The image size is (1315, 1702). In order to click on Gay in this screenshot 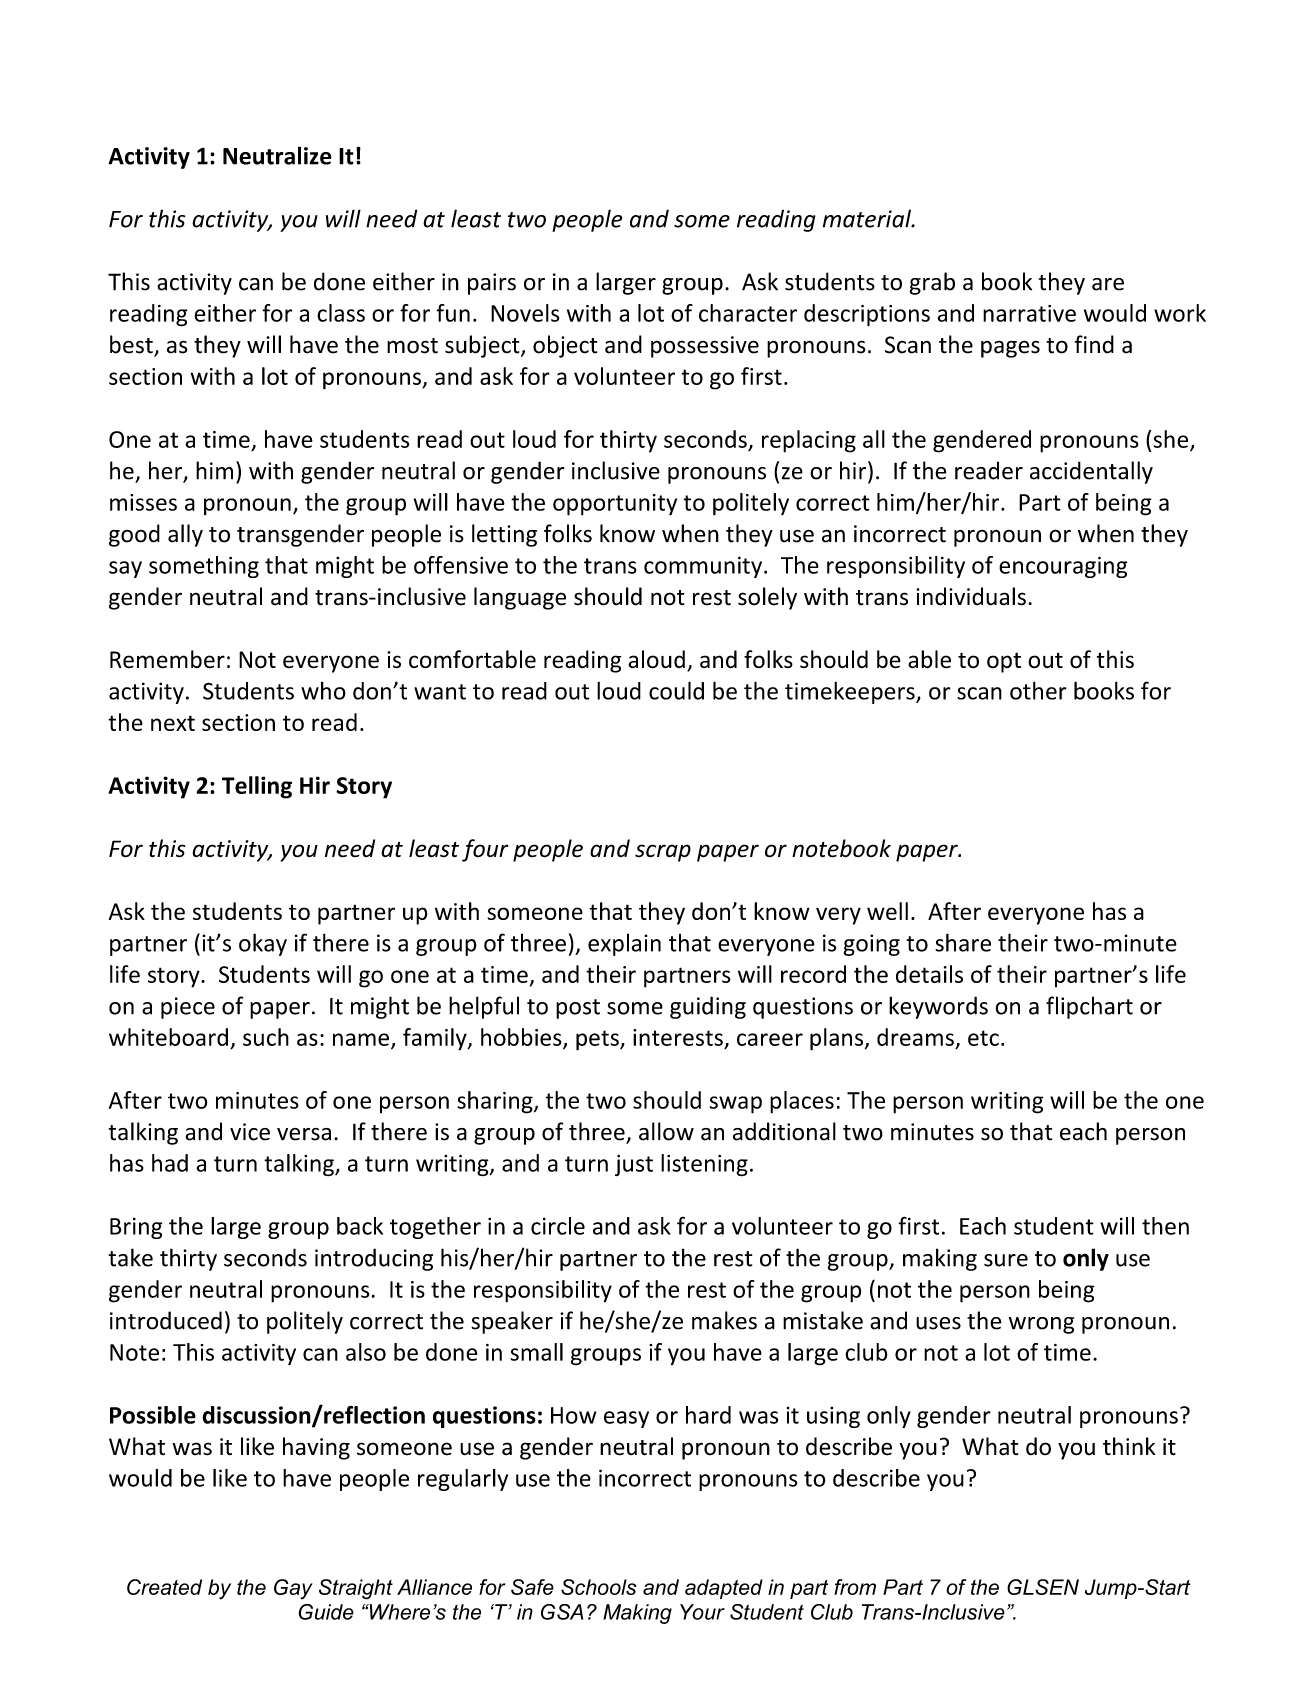, I will do `click(293, 1589)`.
